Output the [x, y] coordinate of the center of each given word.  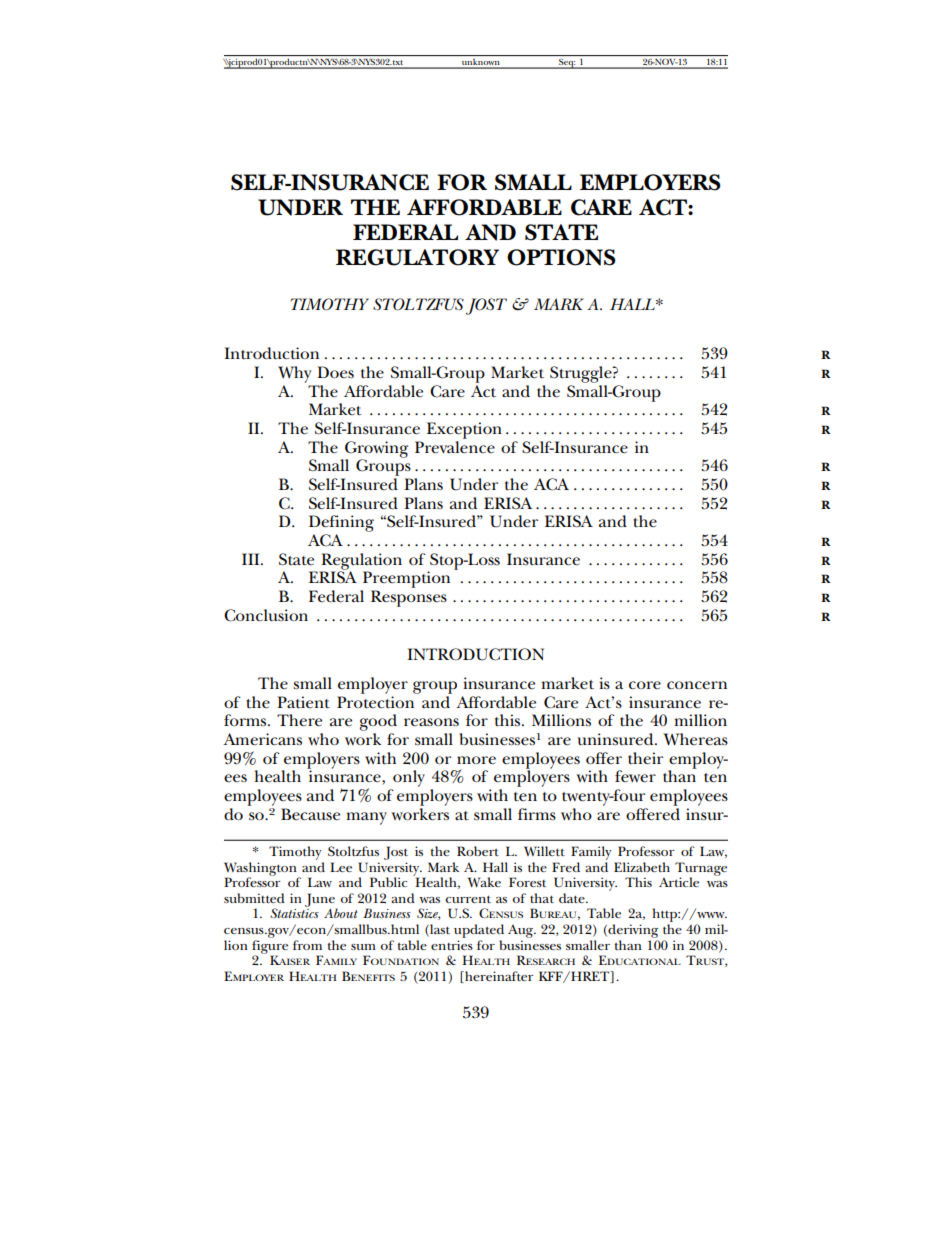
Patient [303, 702]
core [645, 685]
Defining [341, 523]
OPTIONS [561, 257]
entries [452, 945]
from [307, 945]
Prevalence [455, 447]
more [476, 760]
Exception [464, 430]
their [645, 758]
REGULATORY [417, 257]
